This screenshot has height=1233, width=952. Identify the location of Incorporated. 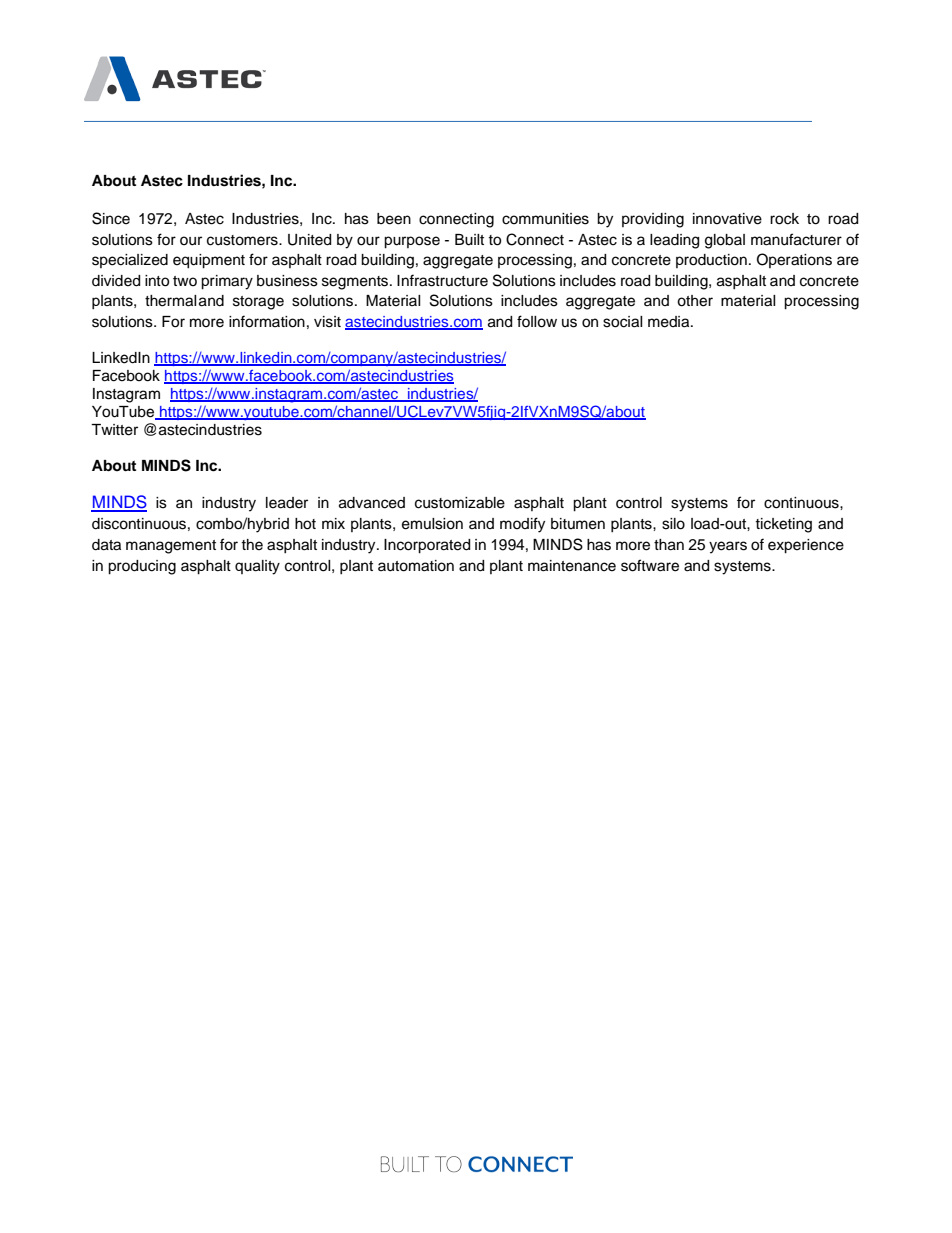
(427, 546).
